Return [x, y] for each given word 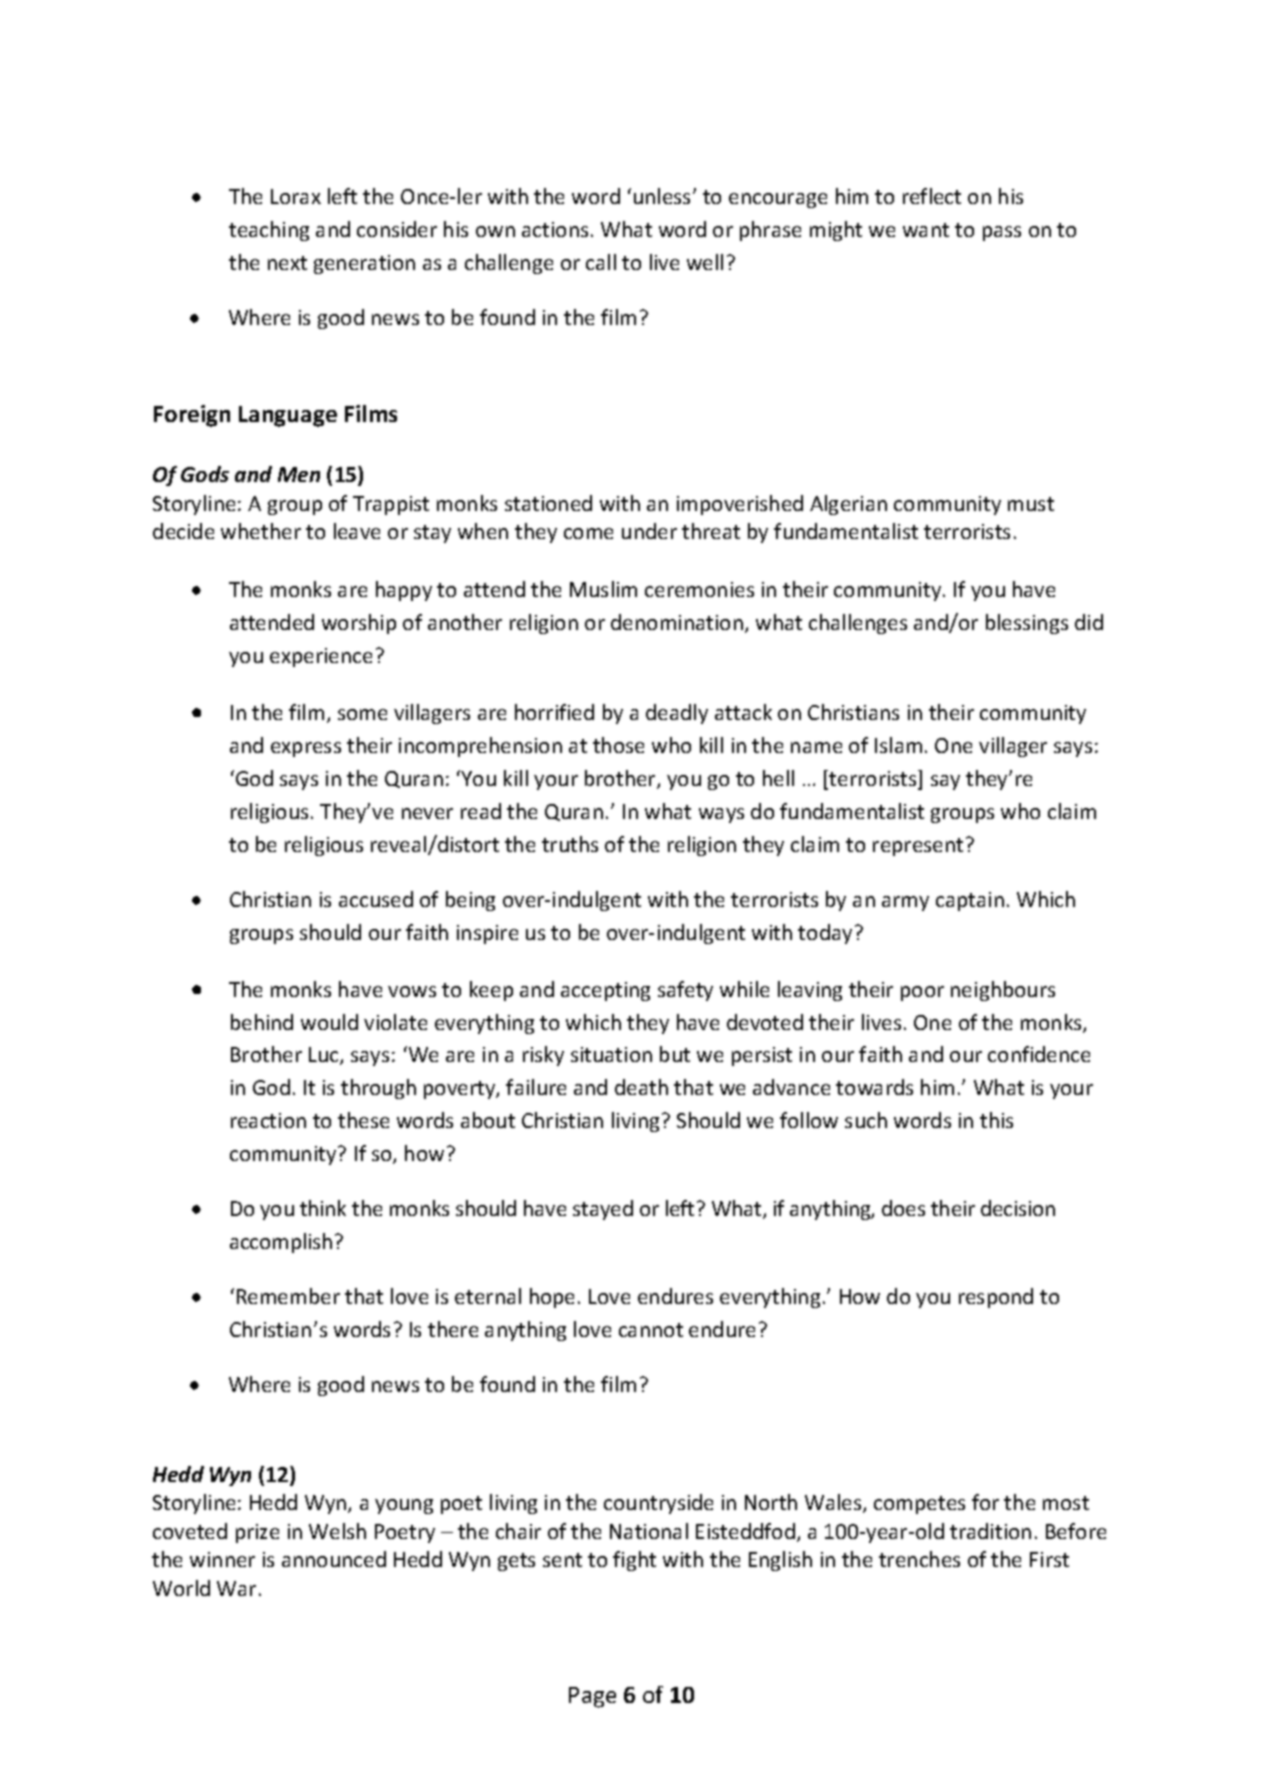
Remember [288, 1296]
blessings [1027, 624]
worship [359, 624]
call [601, 262]
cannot [651, 1330]
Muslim [603, 589]
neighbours [1003, 991]
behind [262, 1022]
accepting [605, 991]
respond [996, 1298]
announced [334, 1559]
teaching [269, 231]
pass [1002, 233]
